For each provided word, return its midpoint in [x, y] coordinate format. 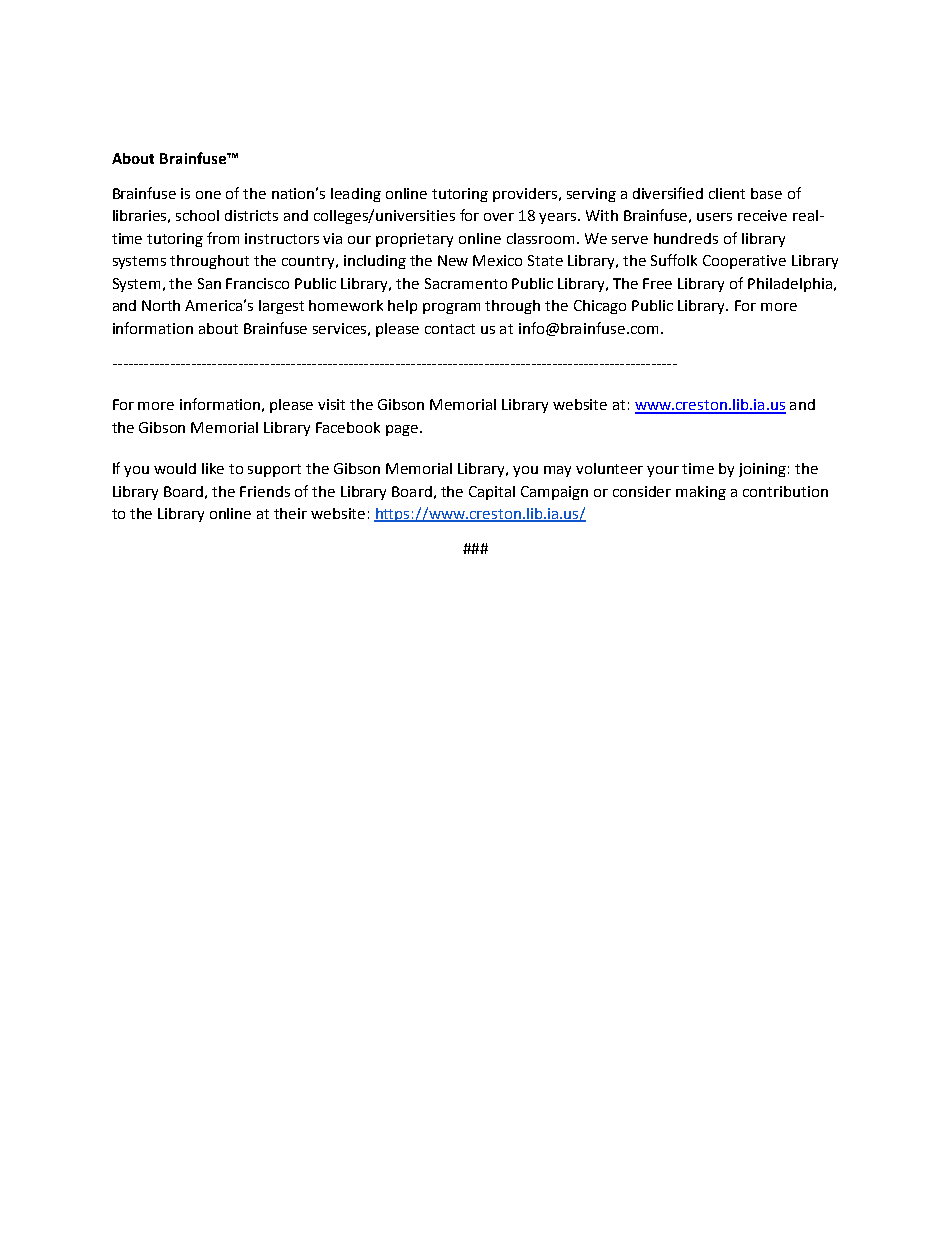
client [727, 193]
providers [527, 195]
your [663, 471]
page [403, 430]
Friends [265, 491]
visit [331, 404]
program [451, 308]
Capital [492, 493]
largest [281, 307]
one [208, 195]
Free [657, 283]
